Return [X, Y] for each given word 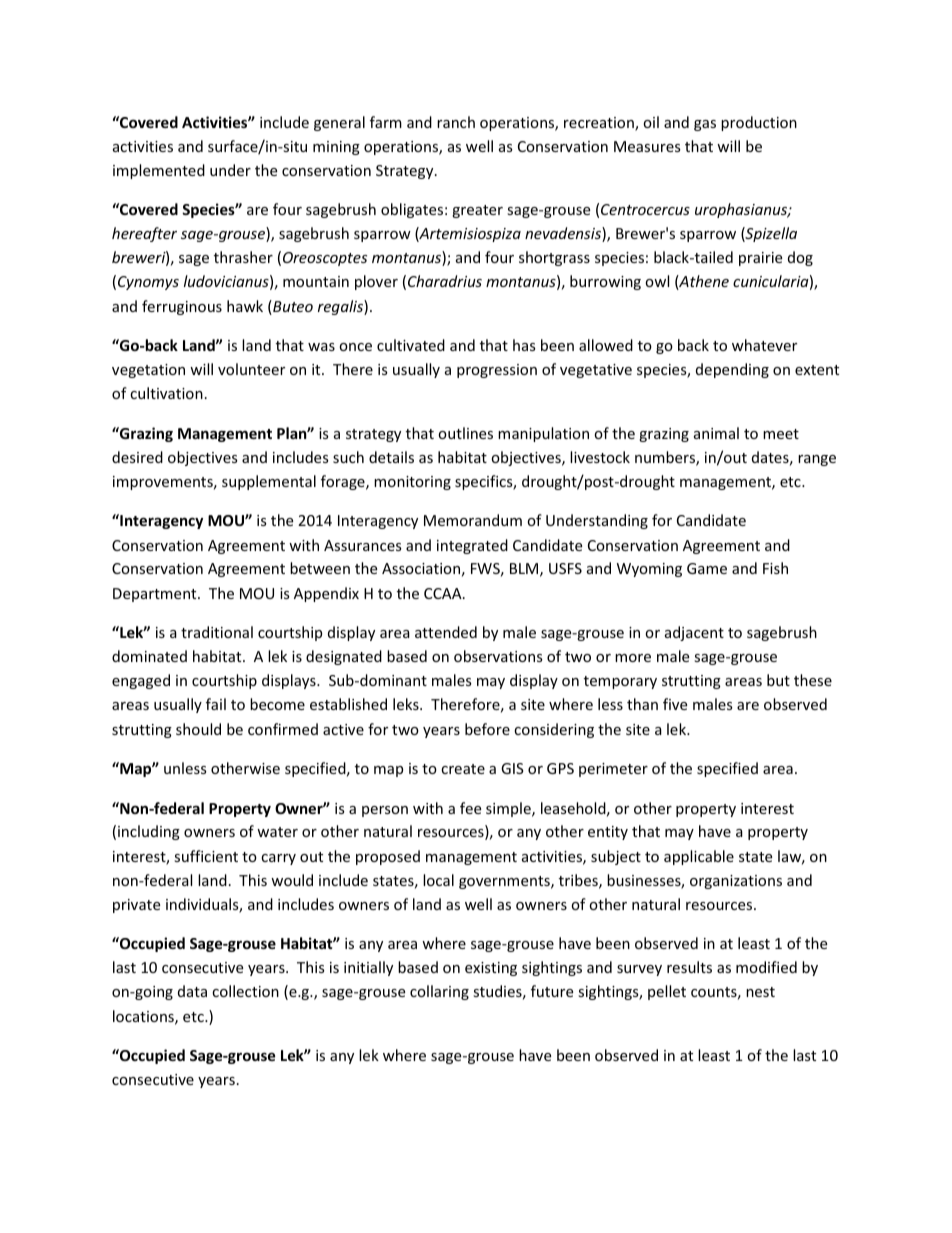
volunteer [251, 369]
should [198, 729]
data [192, 991]
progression [497, 371]
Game [707, 568]
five [675, 704]
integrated [472, 546]
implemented [159, 171]
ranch [456, 122]
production [759, 123]
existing [491, 969]
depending [732, 370]
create [463, 769]
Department [156, 595]
